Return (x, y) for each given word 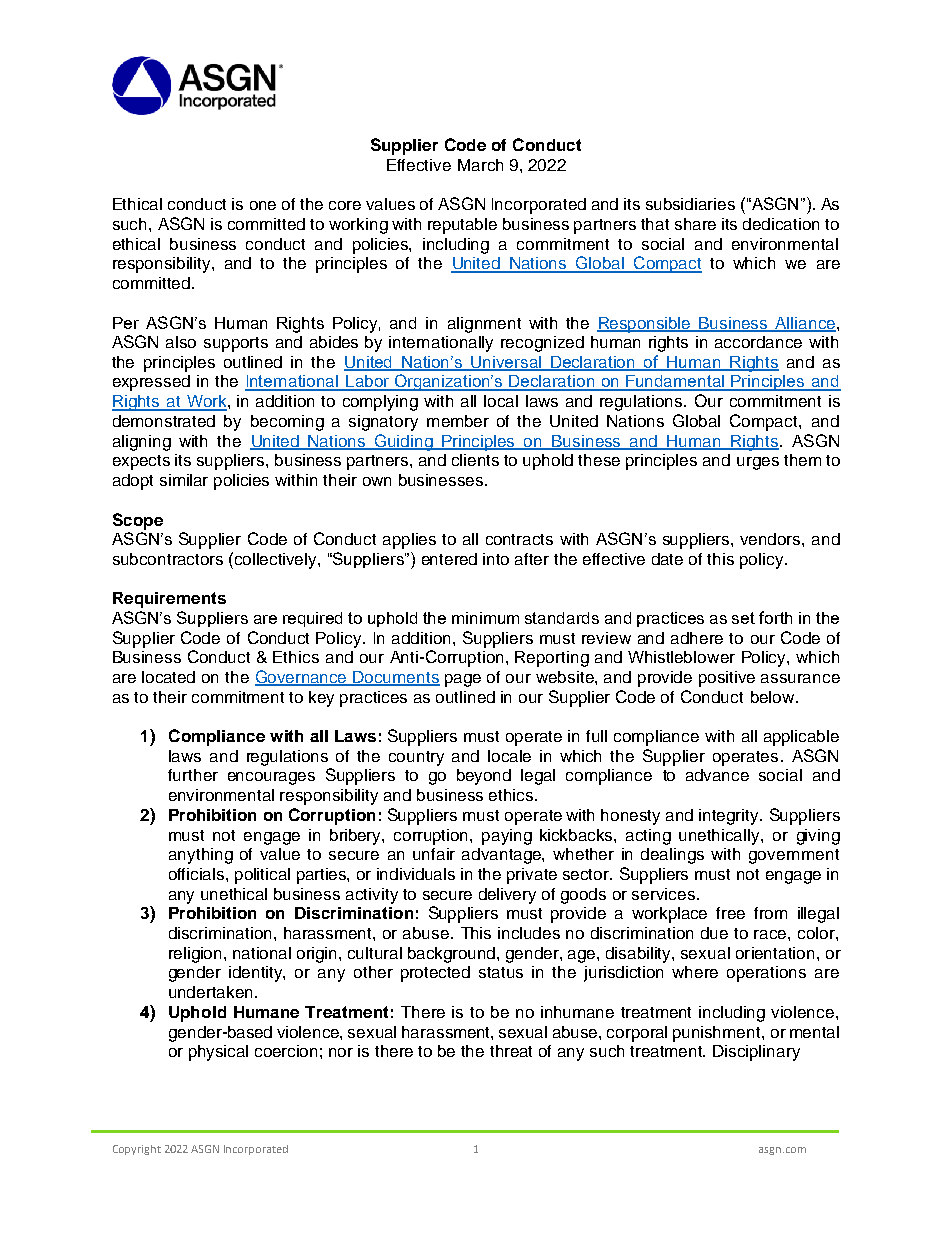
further (193, 775)
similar (184, 480)
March (480, 165)
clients (475, 460)
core (345, 205)
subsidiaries (690, 204)
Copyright (137, 1150)
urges (758, 463)
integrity (730, 817)
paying (507, 837)
